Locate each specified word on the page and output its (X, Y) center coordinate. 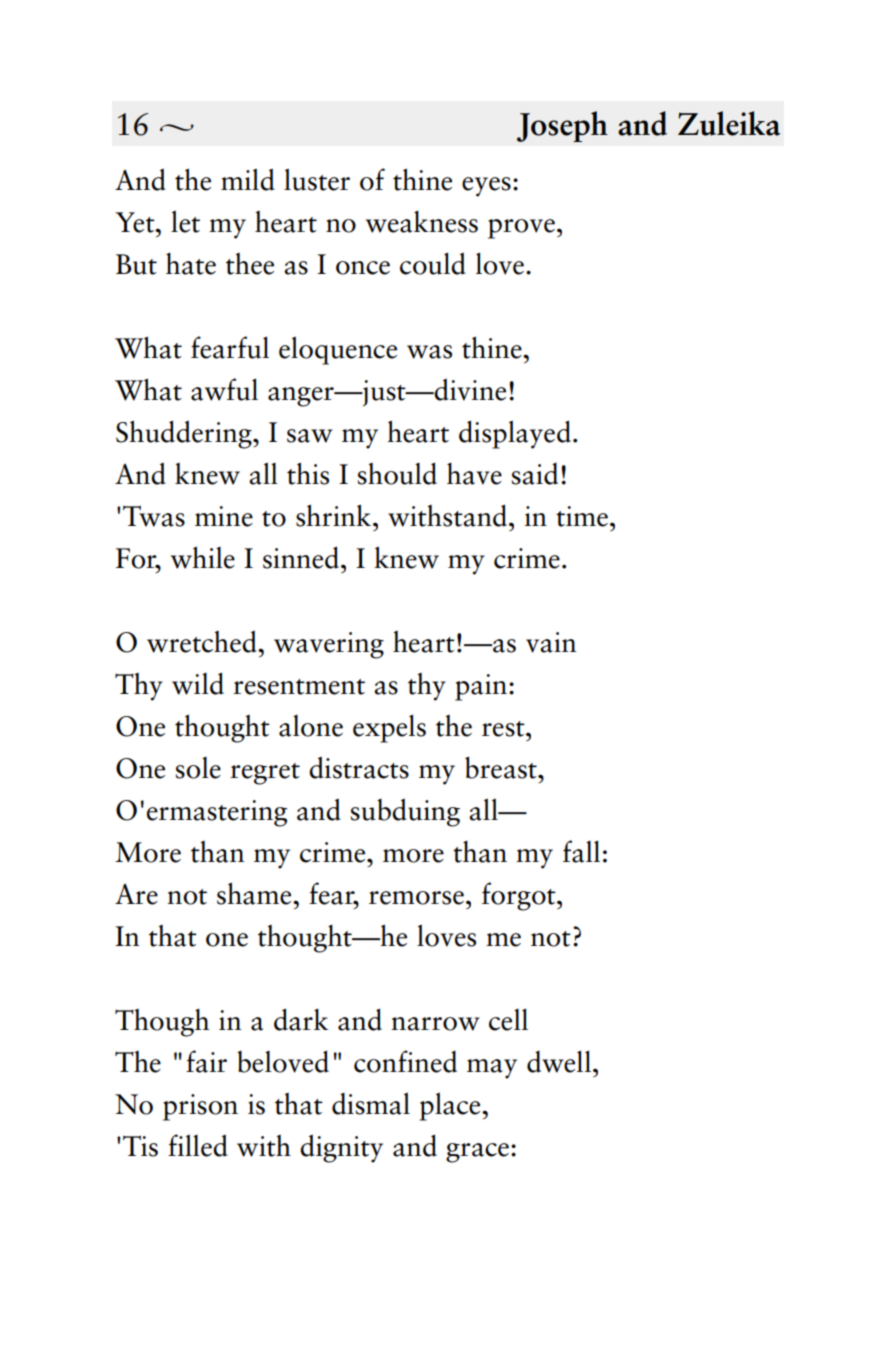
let (185, 221)
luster (317, 179)
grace (477, 1153)
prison (200, 1107)
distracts (359, 767)
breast (502, 767)
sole (198, 768)
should (397, 473)
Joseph (562, 126)
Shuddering (185, 434)
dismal (371, 1103)
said (535, 474)
